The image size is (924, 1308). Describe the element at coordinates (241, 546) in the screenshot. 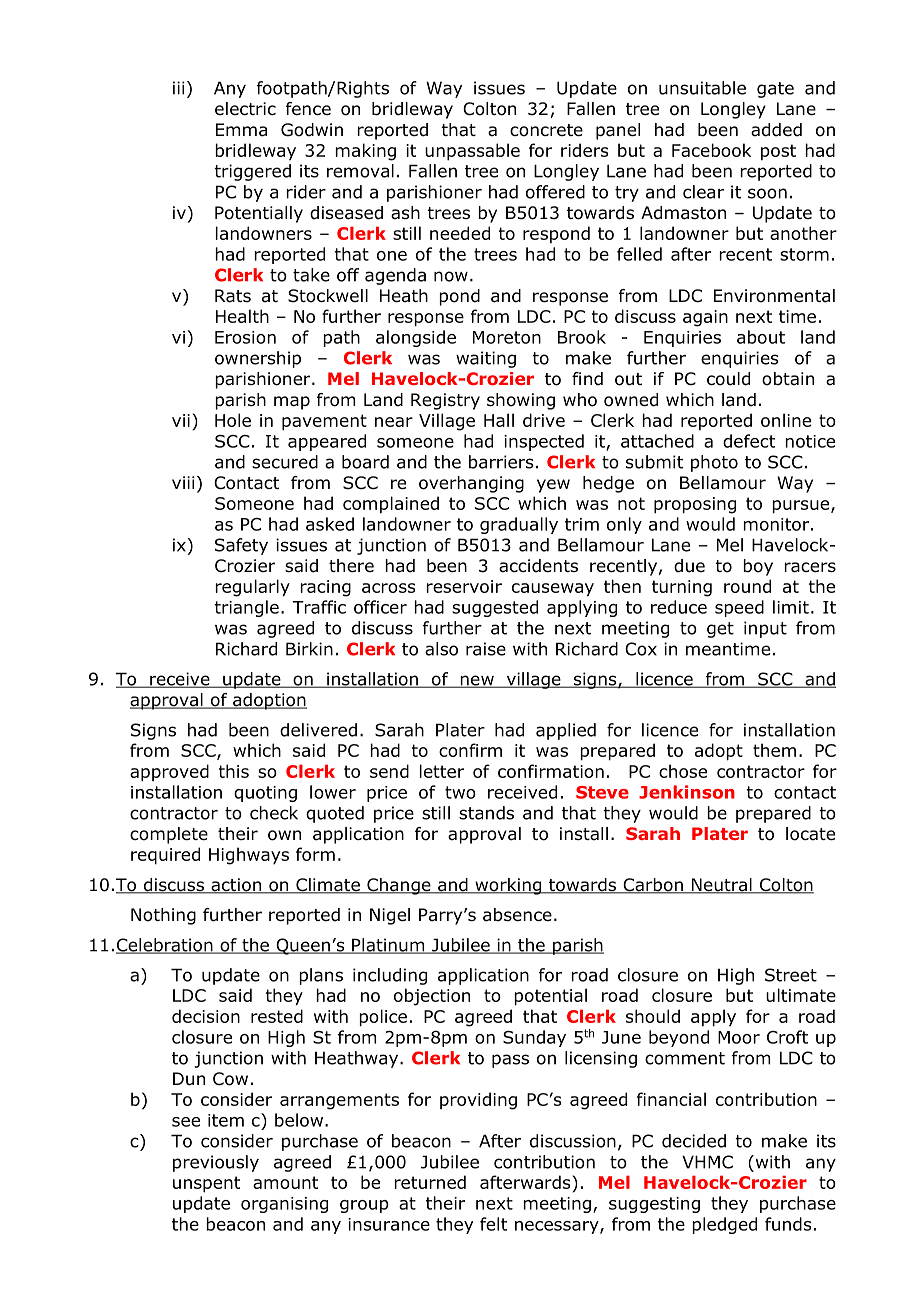

I see `Safety` at that location.
